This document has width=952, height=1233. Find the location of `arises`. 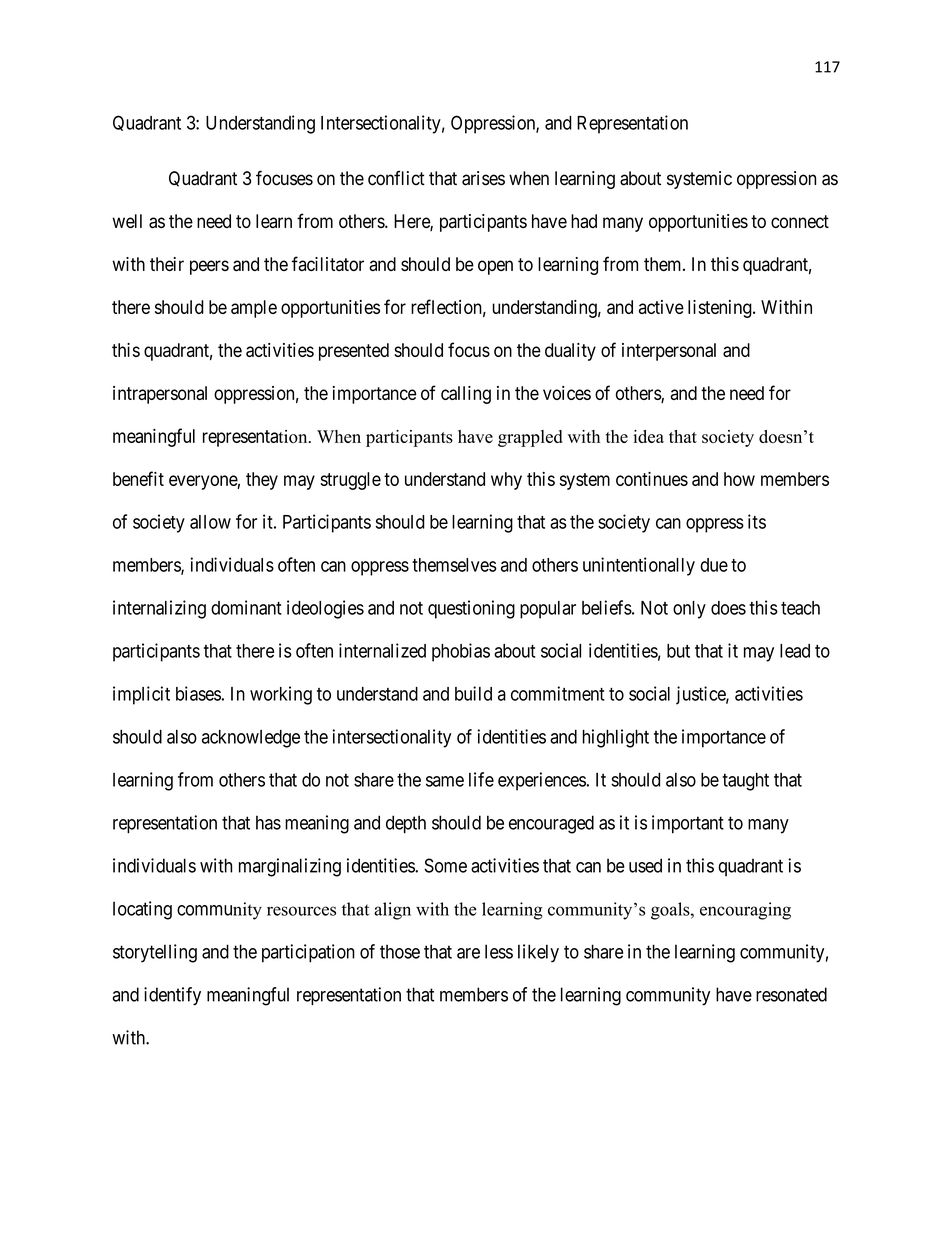

arises is located at coordinates (483, 178).
